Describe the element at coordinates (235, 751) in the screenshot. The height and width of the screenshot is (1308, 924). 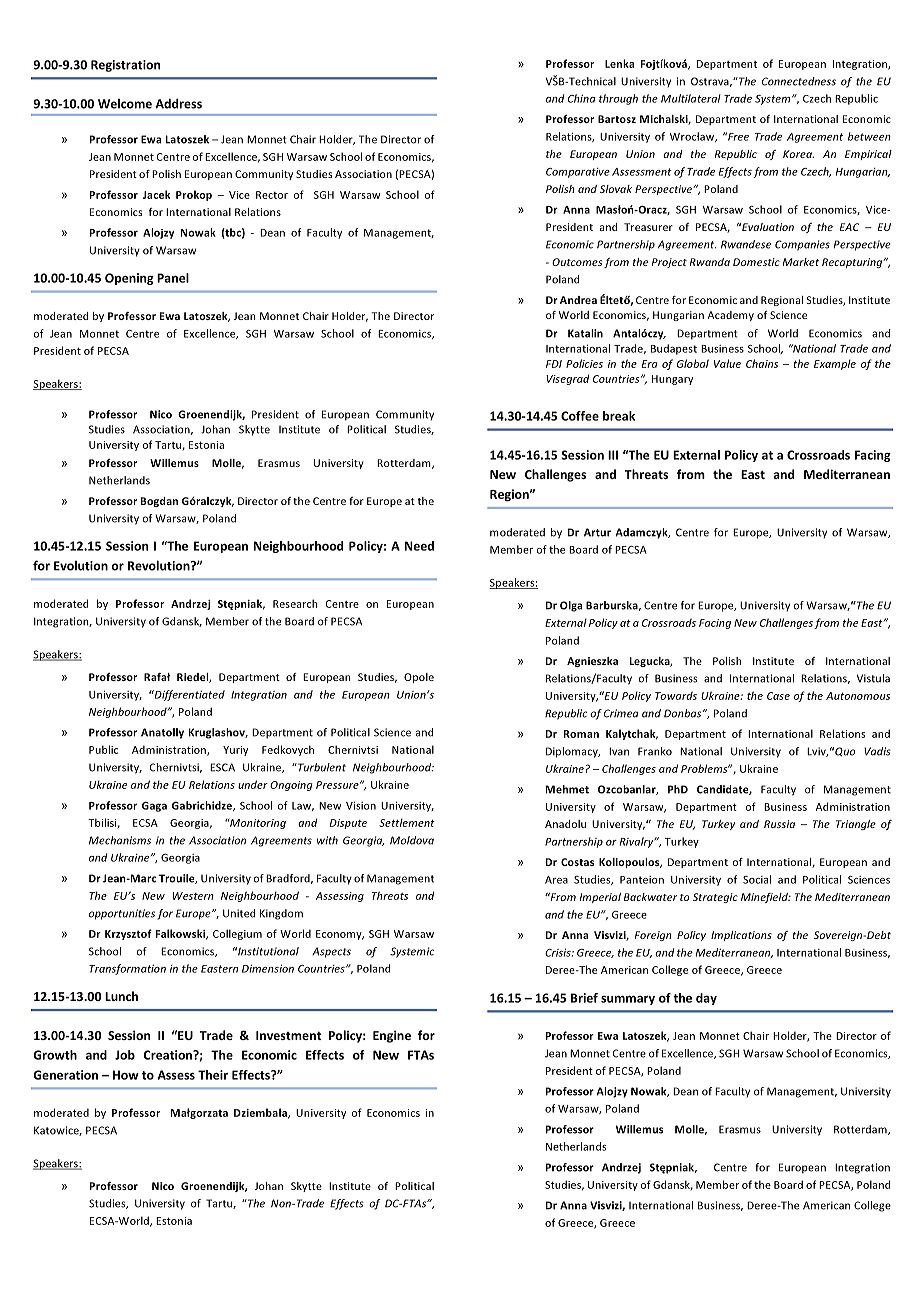
I see `Yuriy` at that location.
